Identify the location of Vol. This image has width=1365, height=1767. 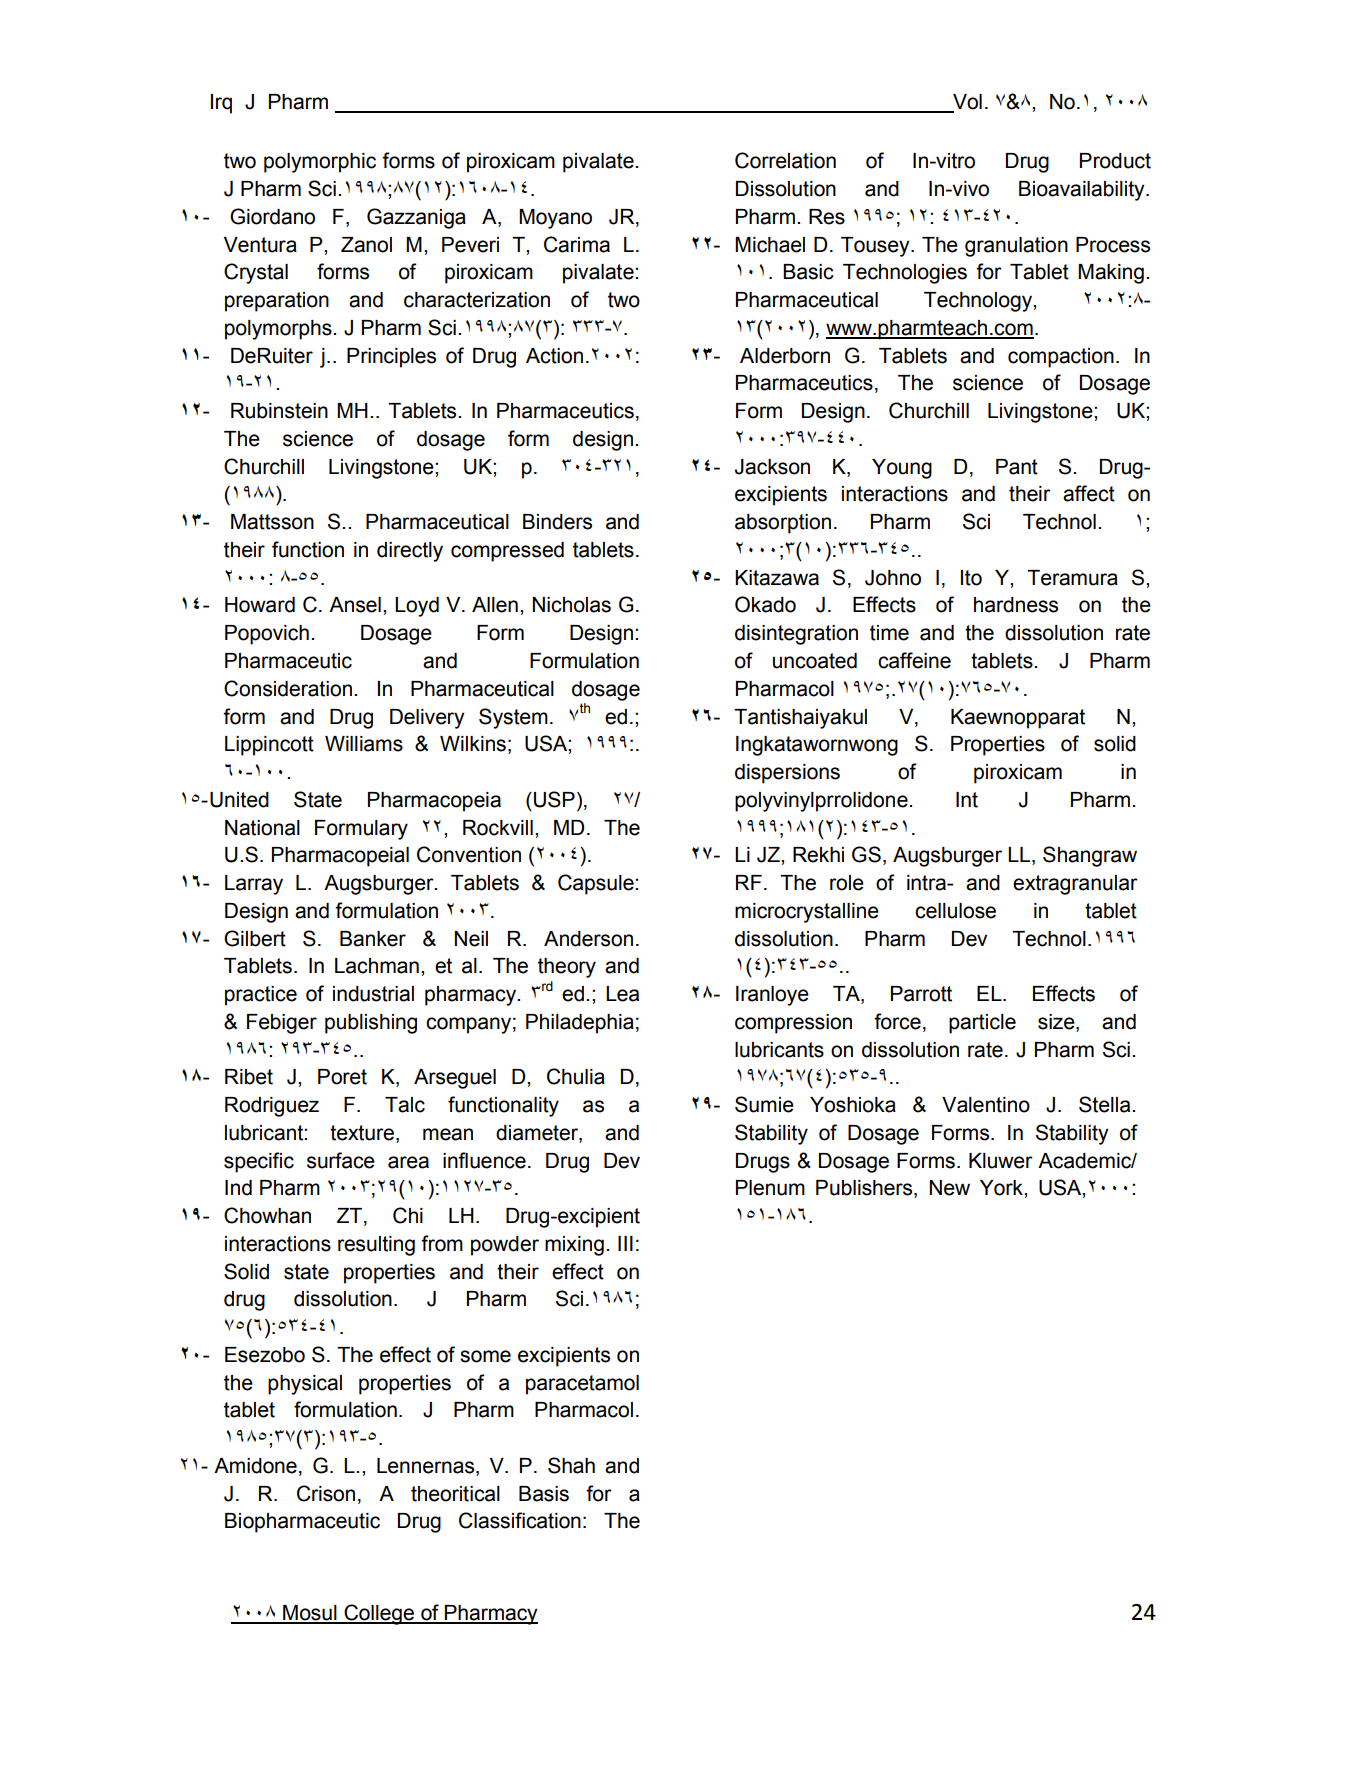
(966, 103).
